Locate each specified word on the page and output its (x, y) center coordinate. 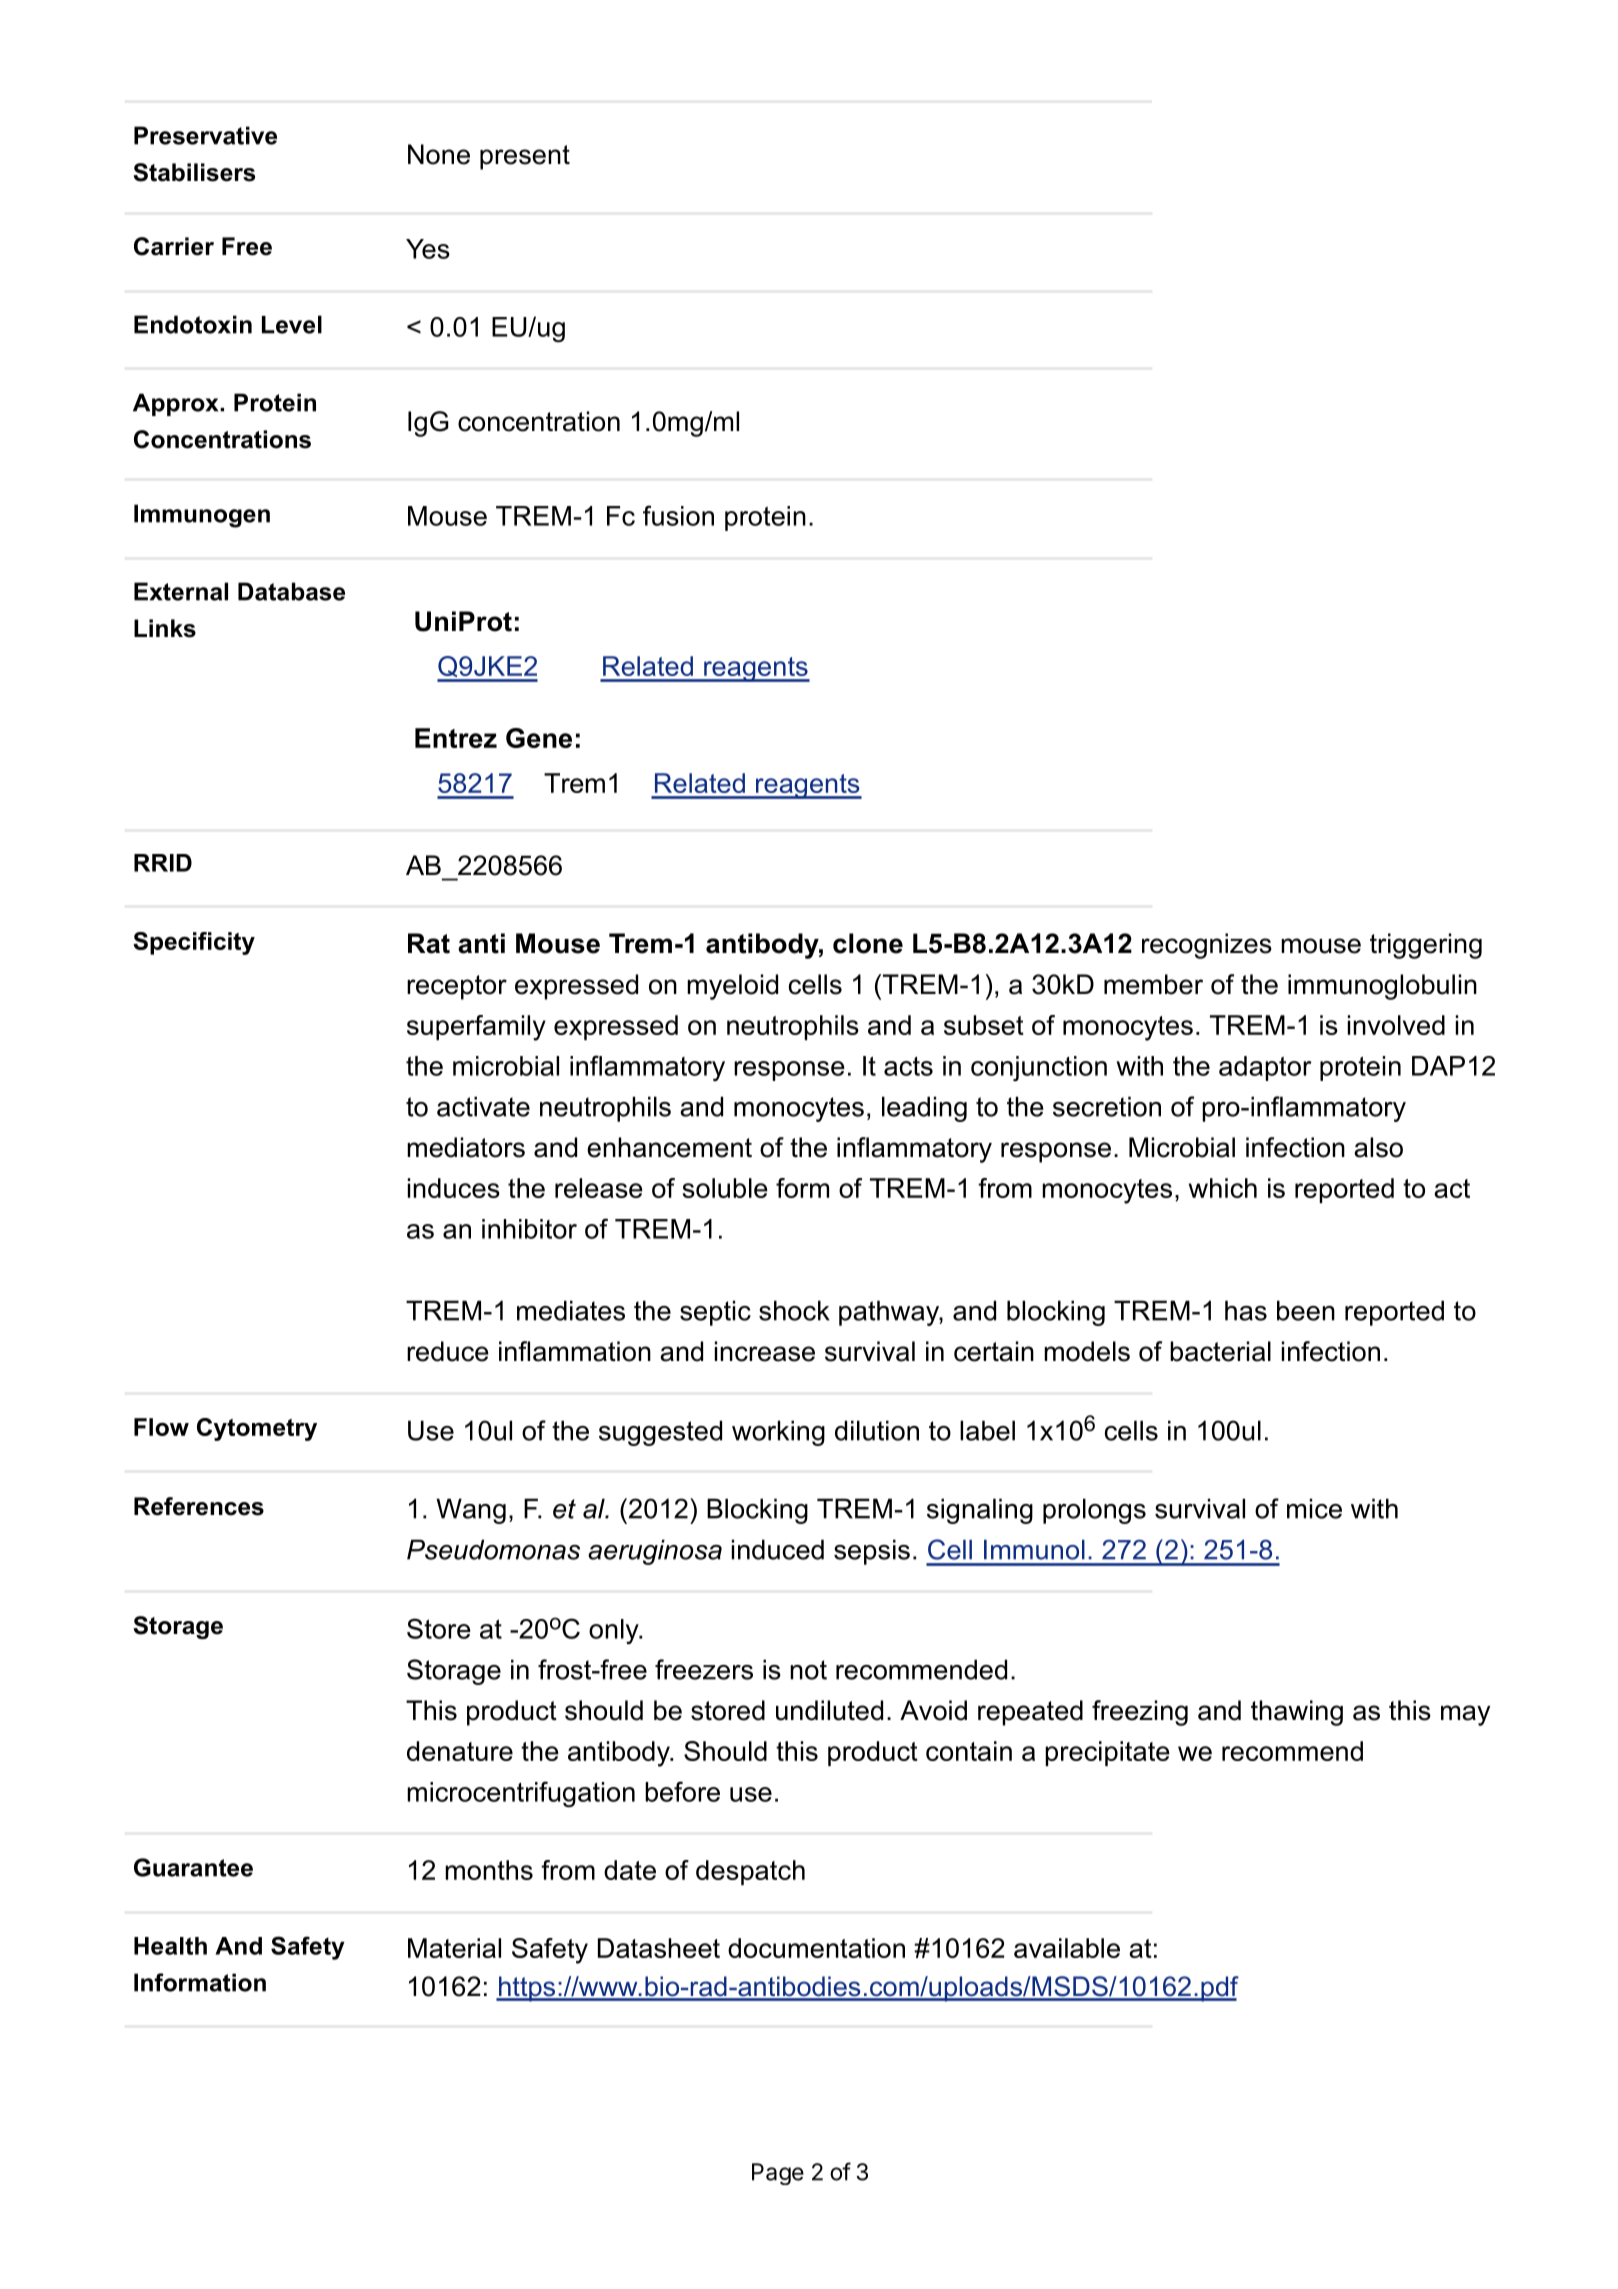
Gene (539, 738)
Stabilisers (194, 172)
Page (778, 2174)
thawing (1297, 1713)
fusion (678, 515)
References (199, 1506)
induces (454, 1188)
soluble (725, 1188)
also (1378, 1147)
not (808, 1670)
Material (454, 1948)
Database (291, 591)
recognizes (1207, 946)
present (525, 157)
